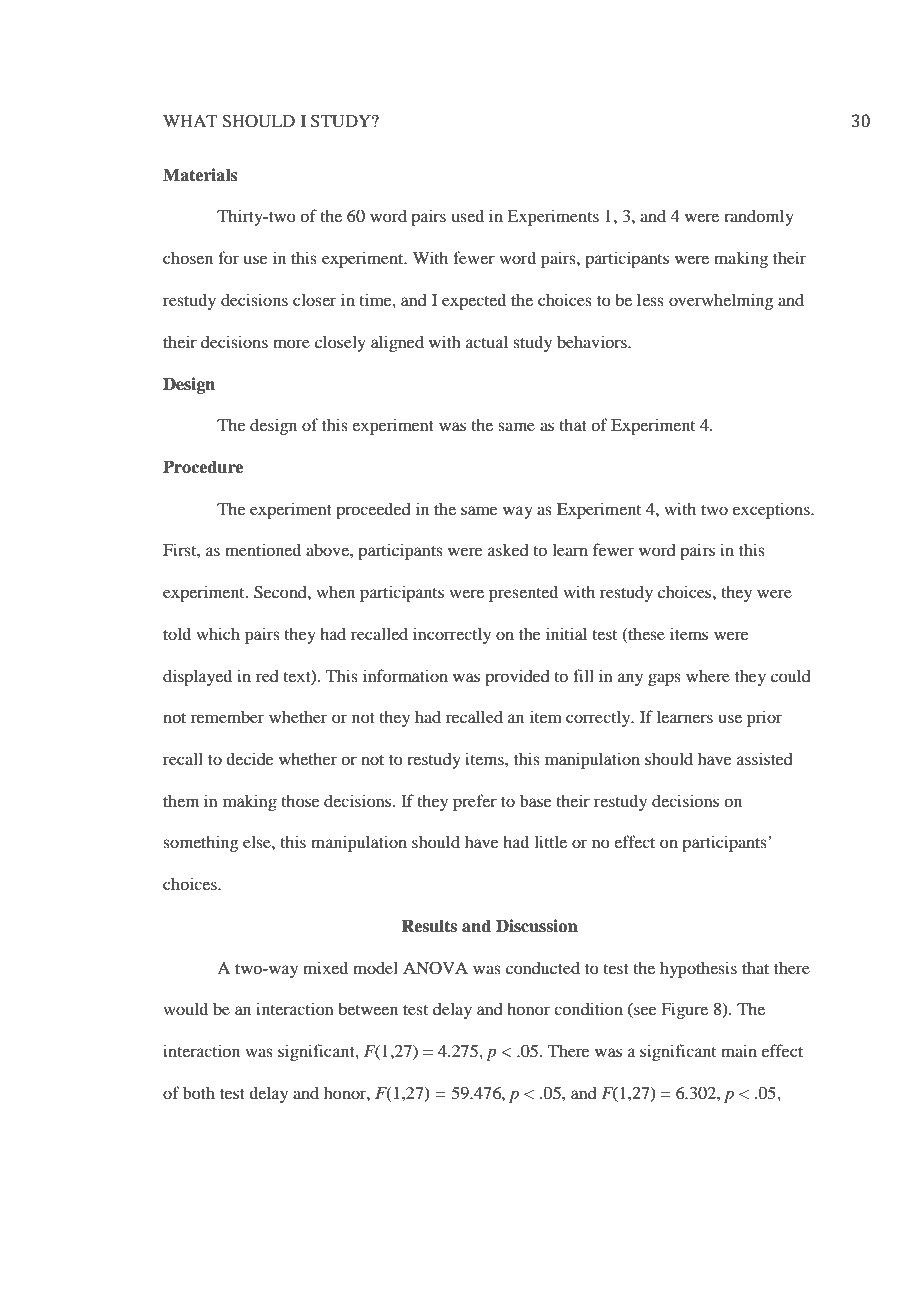 Image resolution: width=924 pixels, height=1308 pixels. What do you see at coordinates (200, 175) in the screenshot?
I see `Materials` at bounding box center [200, 175].
